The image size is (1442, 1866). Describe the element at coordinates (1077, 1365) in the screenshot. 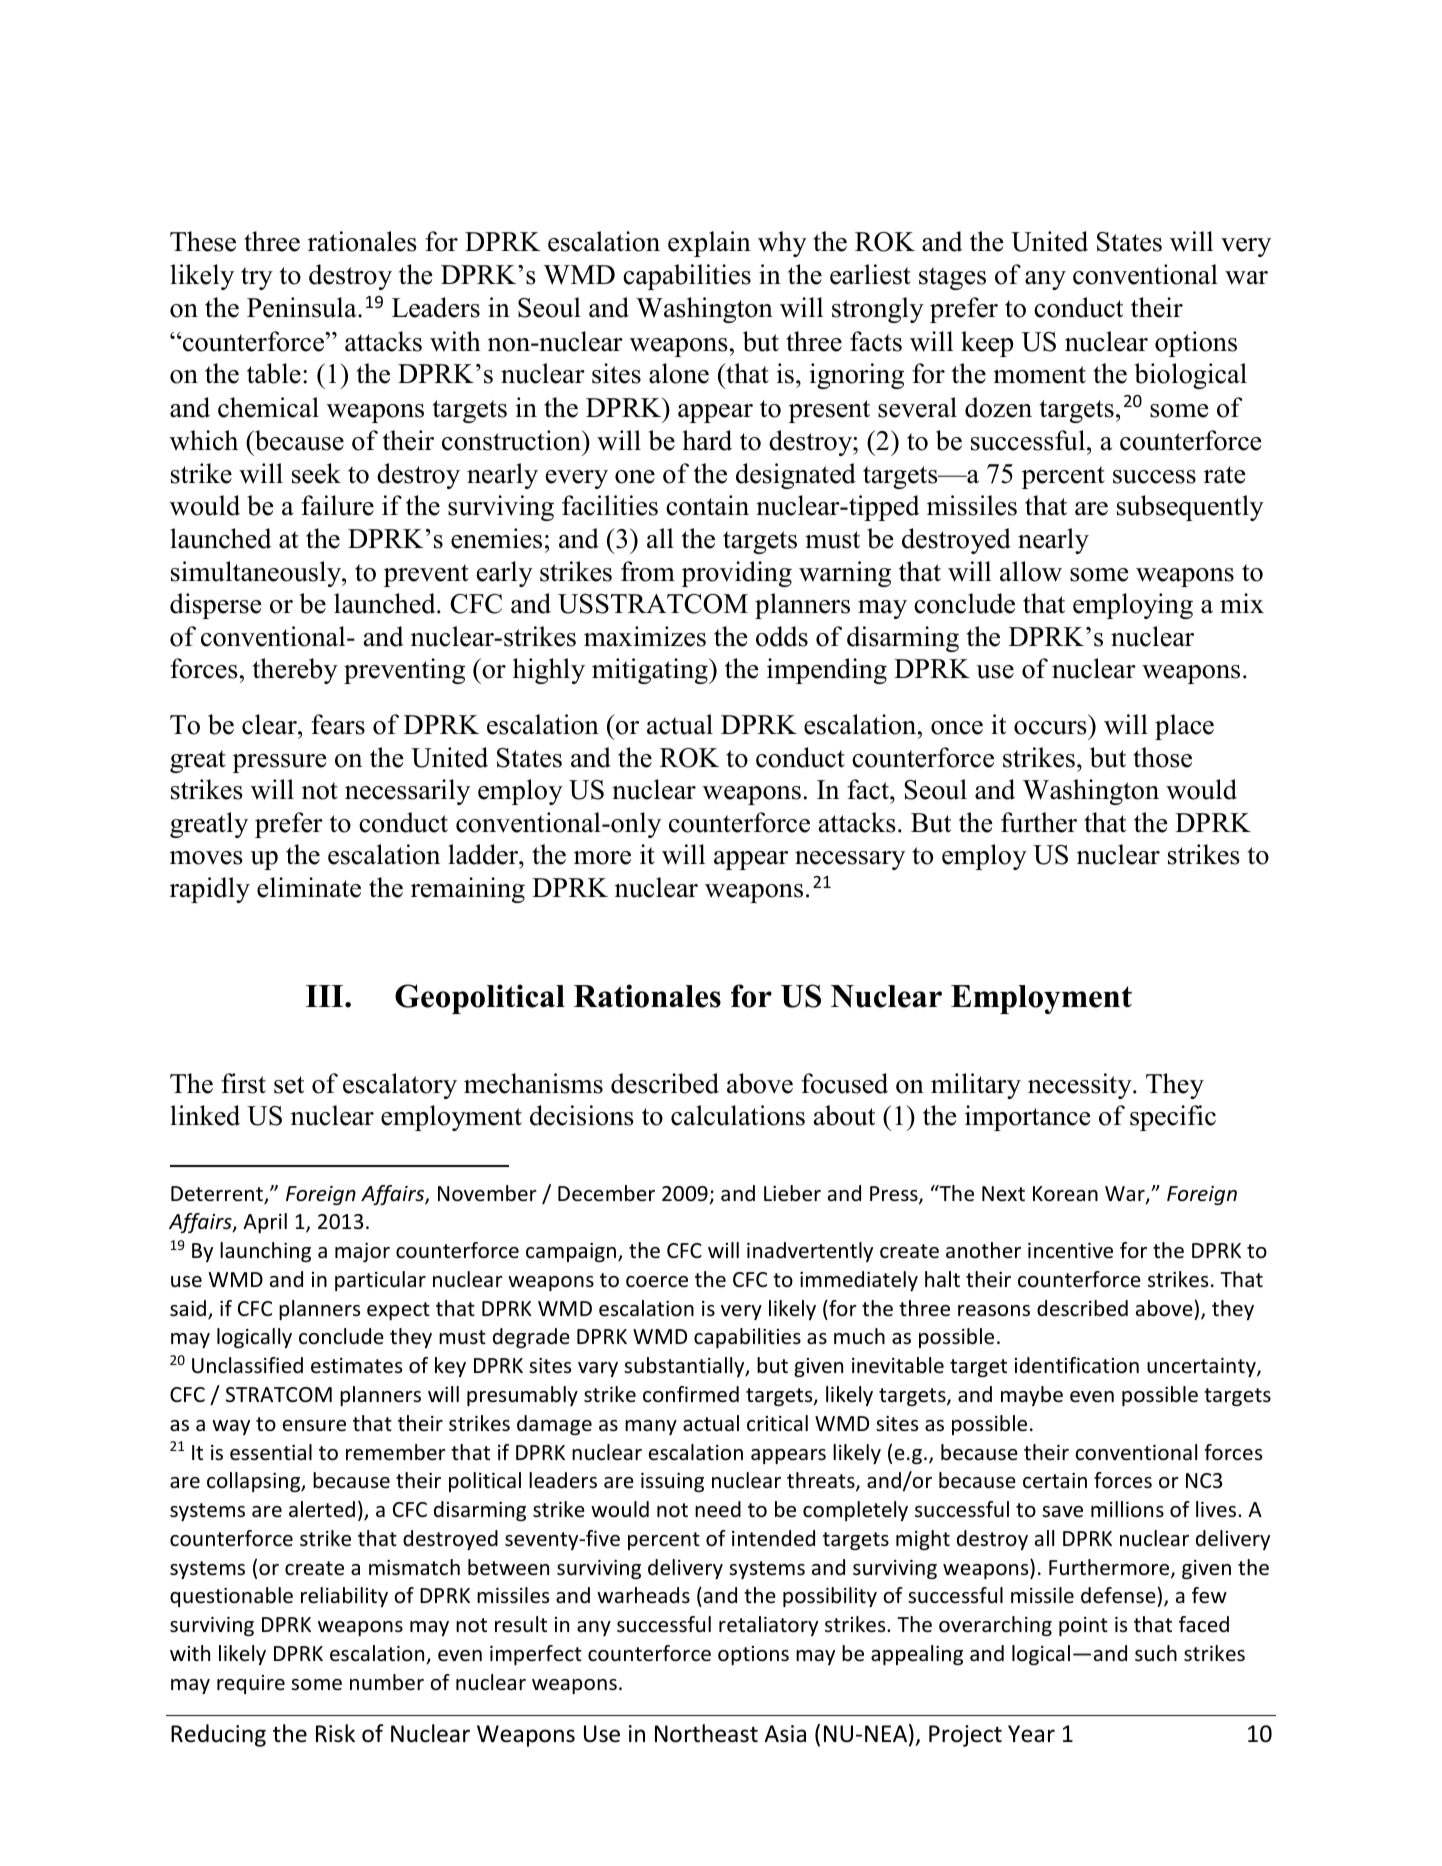

I see `identification` at that location.
